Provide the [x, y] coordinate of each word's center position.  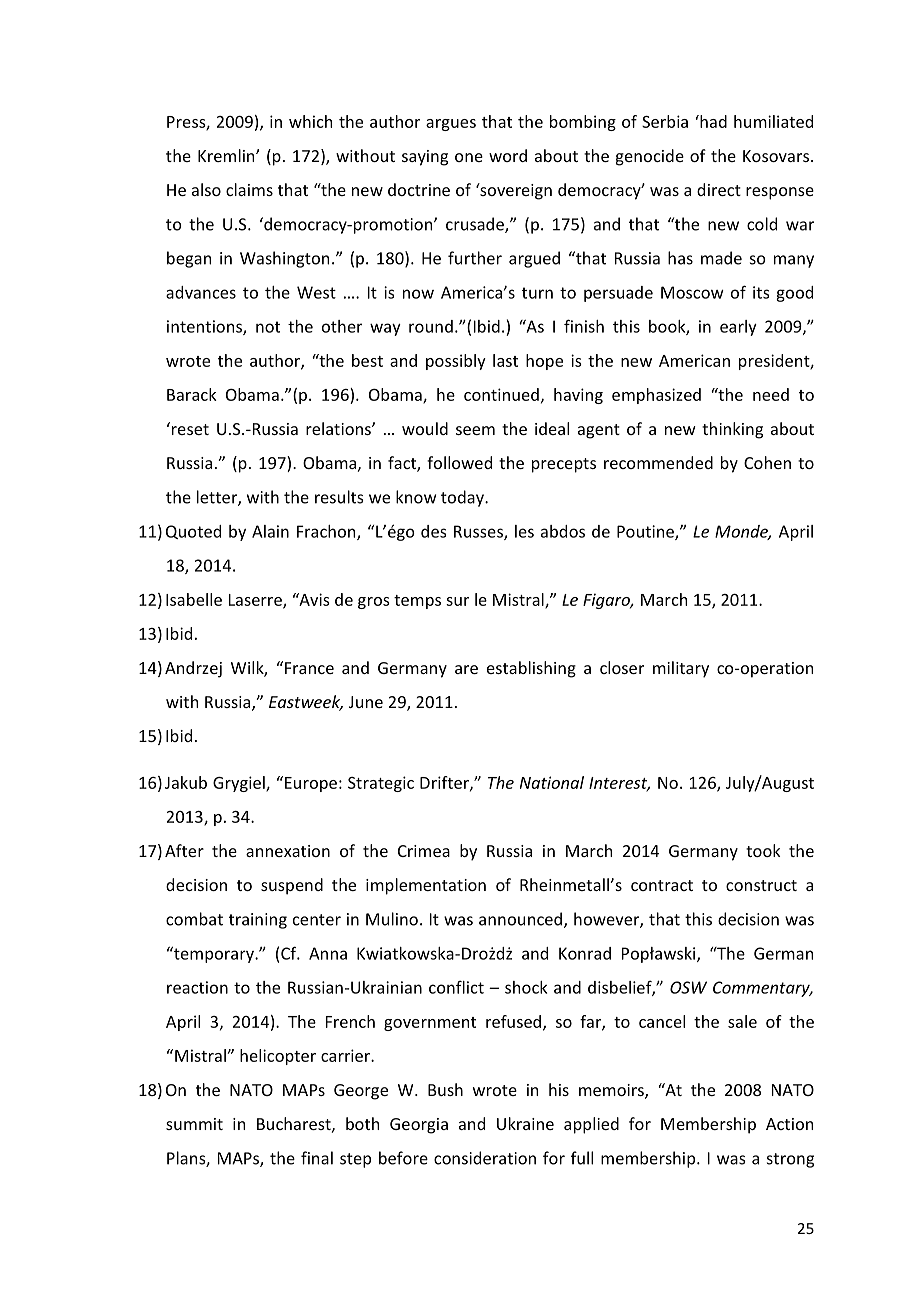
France [309, 668]
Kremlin [227, 155]
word [508, 155]
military [681, 669]
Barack [192, 394]
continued [501, 394]
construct [761, 885]
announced [520, 919]
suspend [292, 886]
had [712, 121]
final [317, 1158]
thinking [732, 430]
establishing [531, 669]
